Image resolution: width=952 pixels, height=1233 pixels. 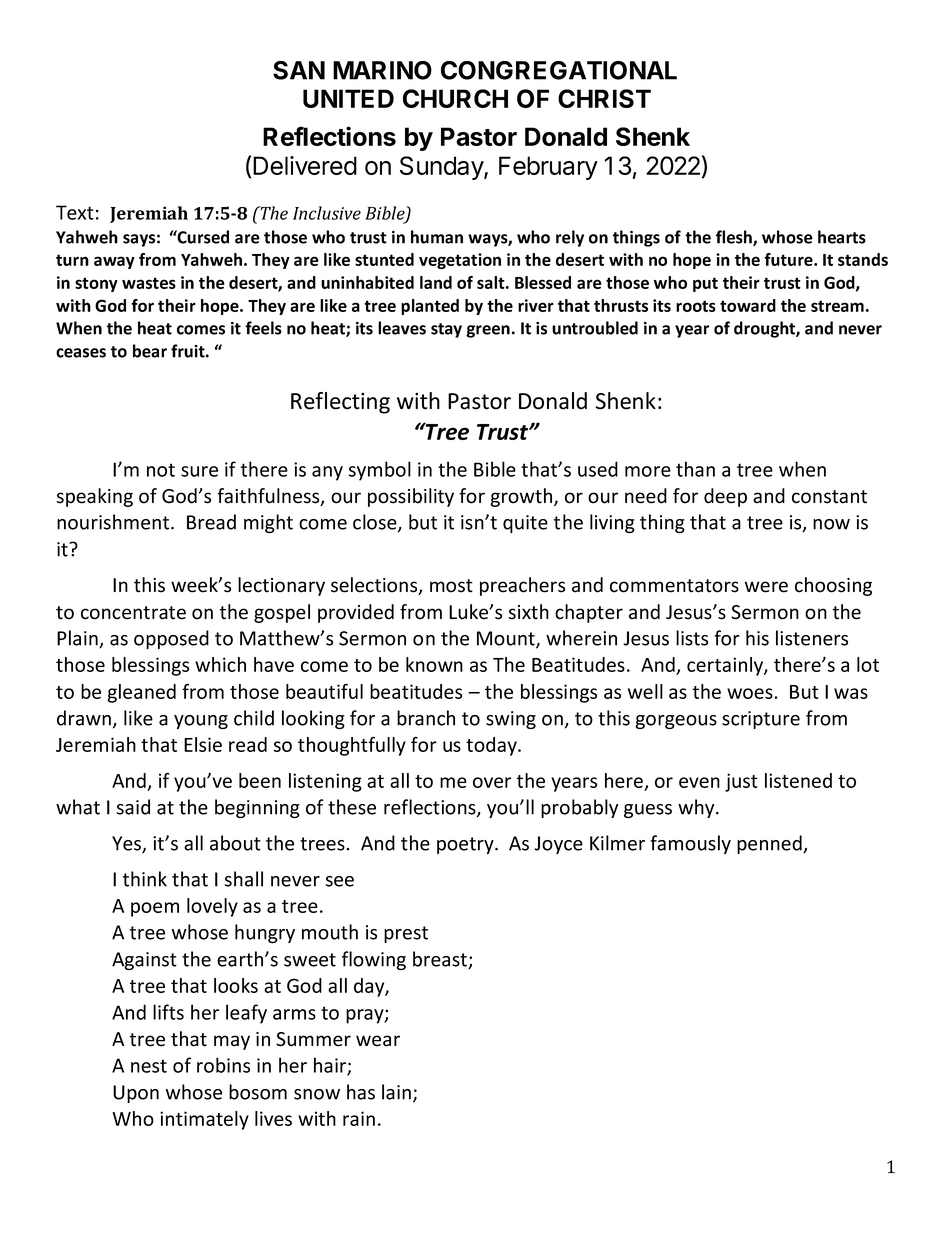 I want to click on Upon, so click(x=136, y=1094).
